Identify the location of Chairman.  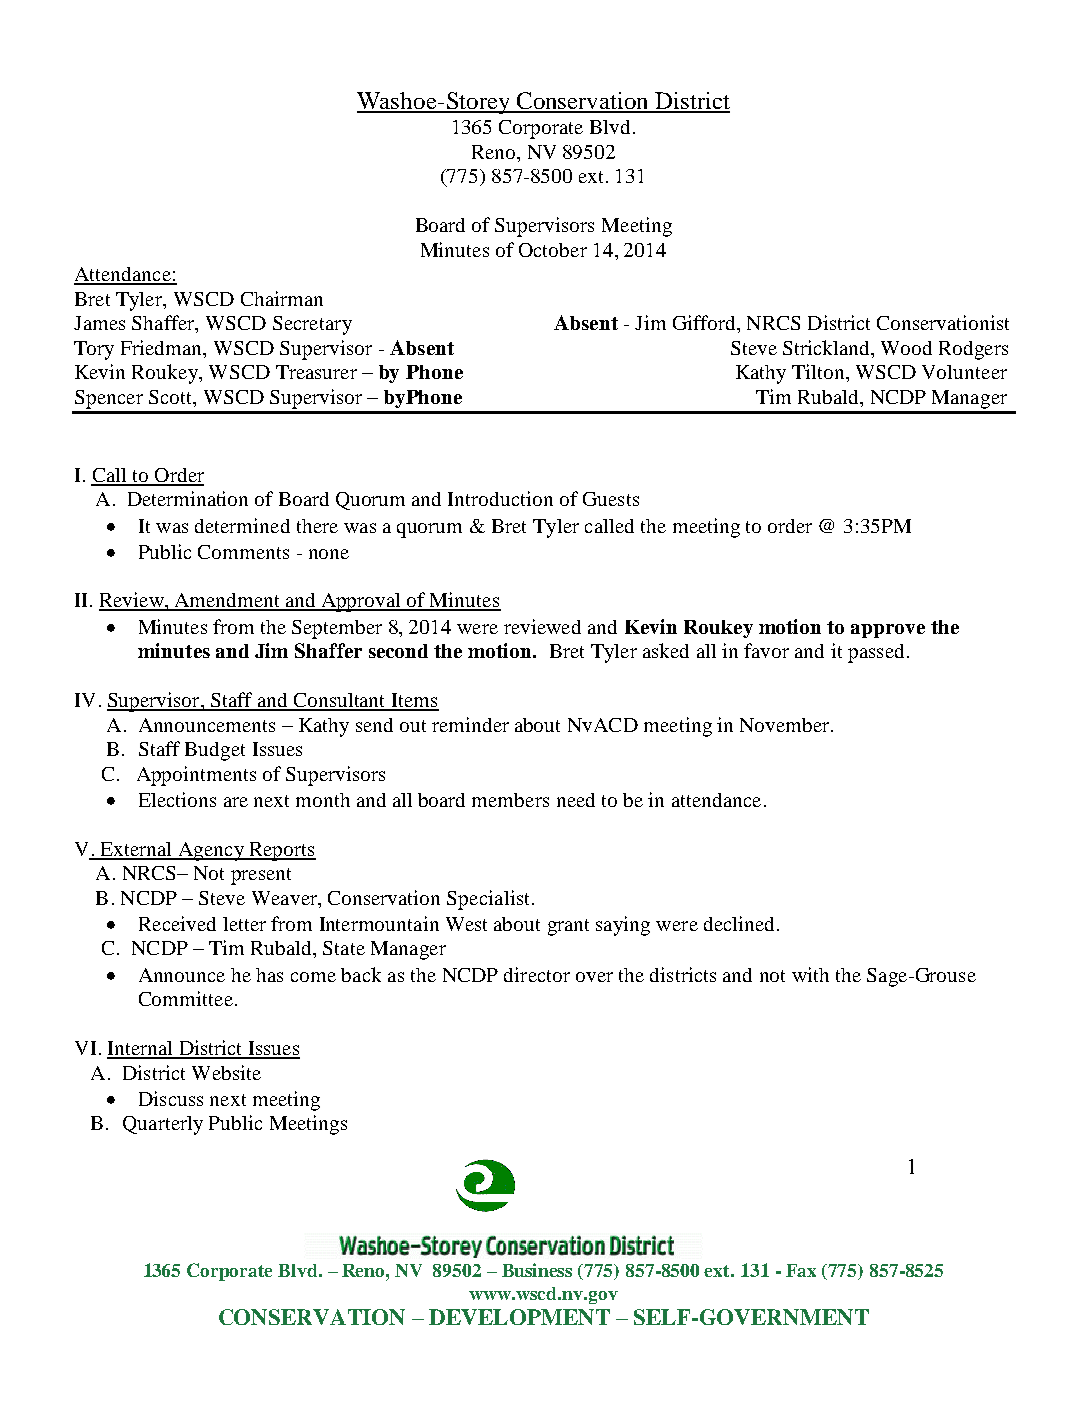
(282, 298).
